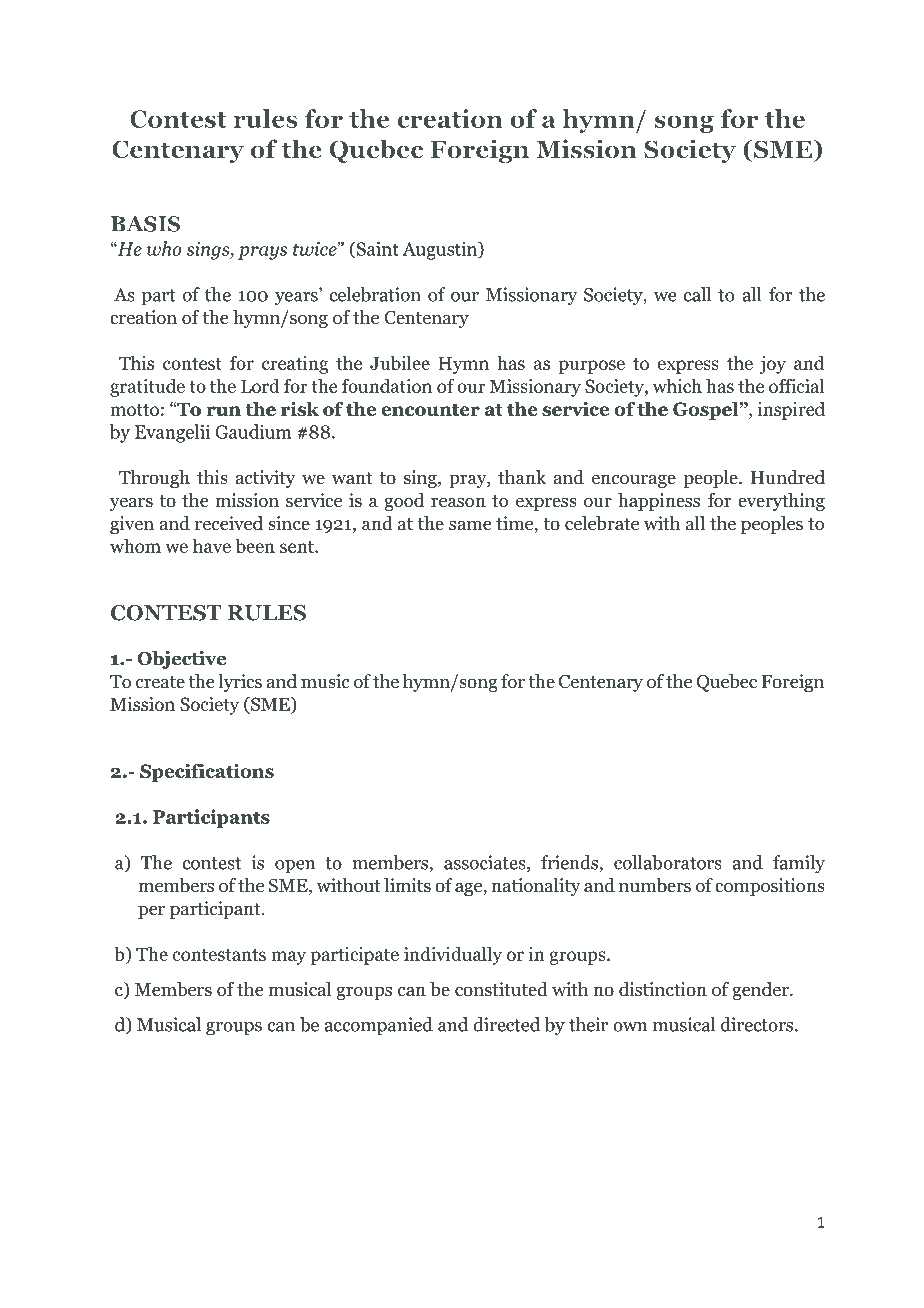 The image size is (924, 1308). What do you see at coordinates (602, 523) in the screenshot?
I see `celebrate` at bounding box center [602, 523].
